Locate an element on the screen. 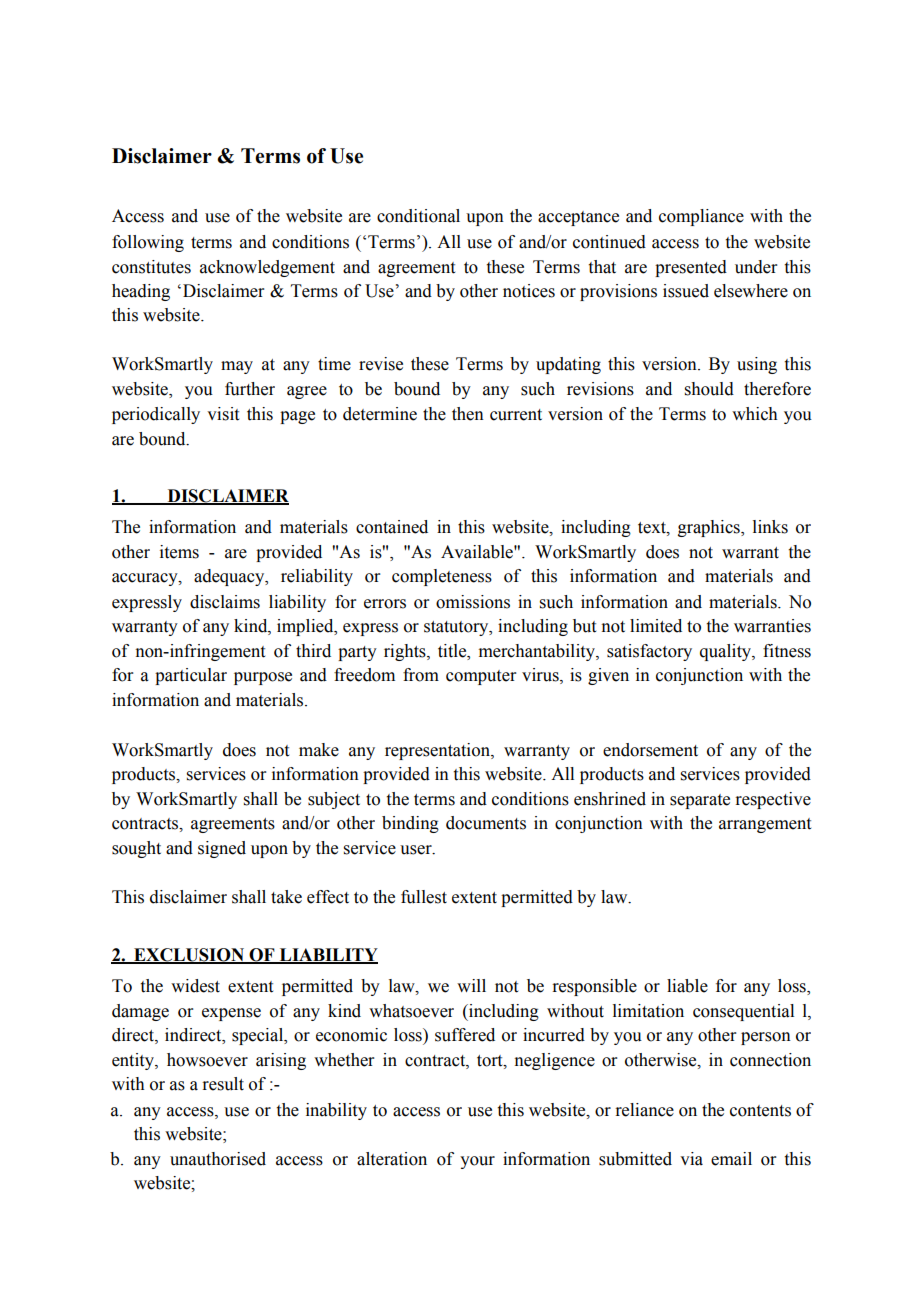  following is located at coordinates (148, 243).
